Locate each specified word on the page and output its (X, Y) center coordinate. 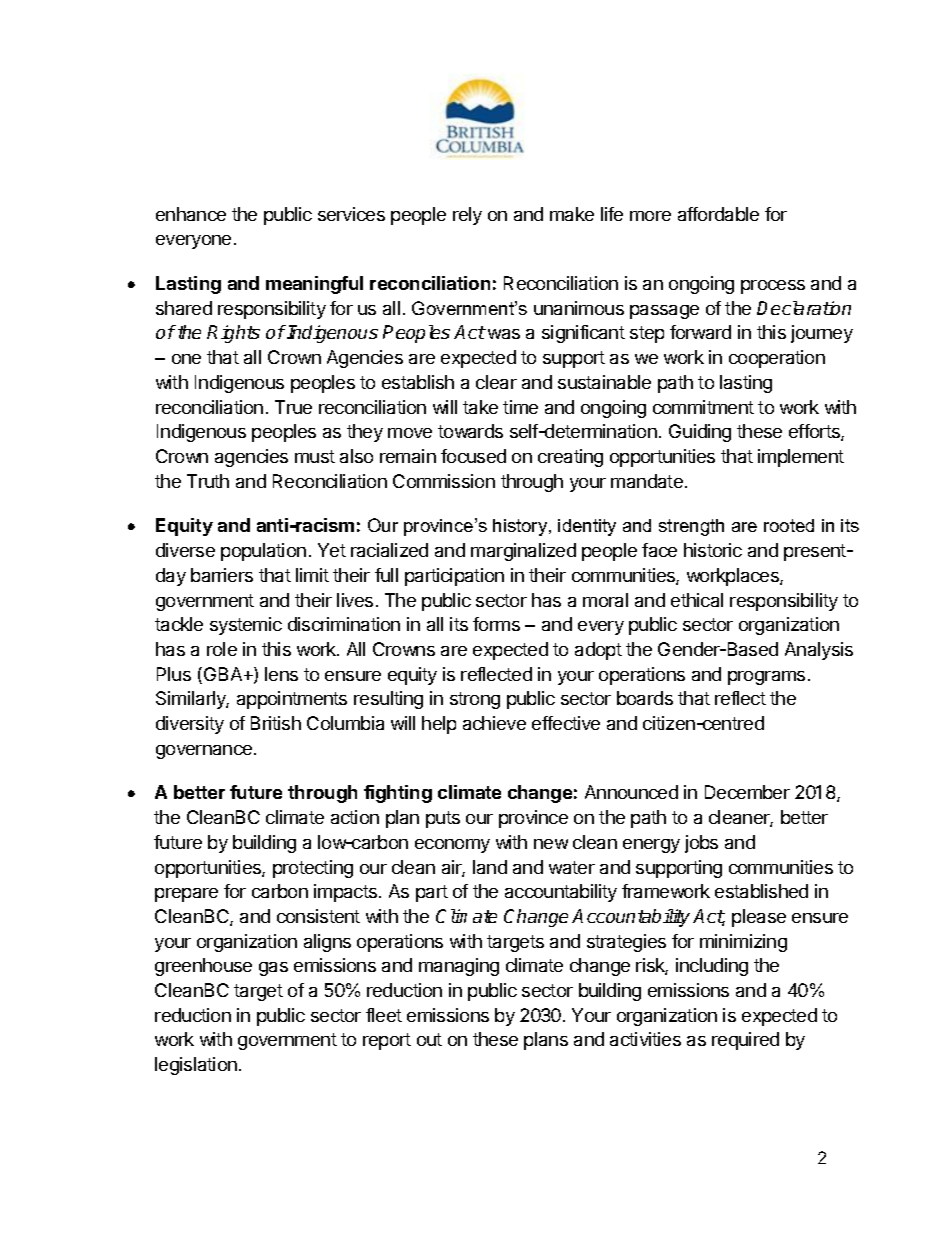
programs (766, 678)
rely (467, 216)
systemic (246, 626)
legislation (196, 1066)
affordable (718, 214)
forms (496, 624)
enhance (191, 214)
